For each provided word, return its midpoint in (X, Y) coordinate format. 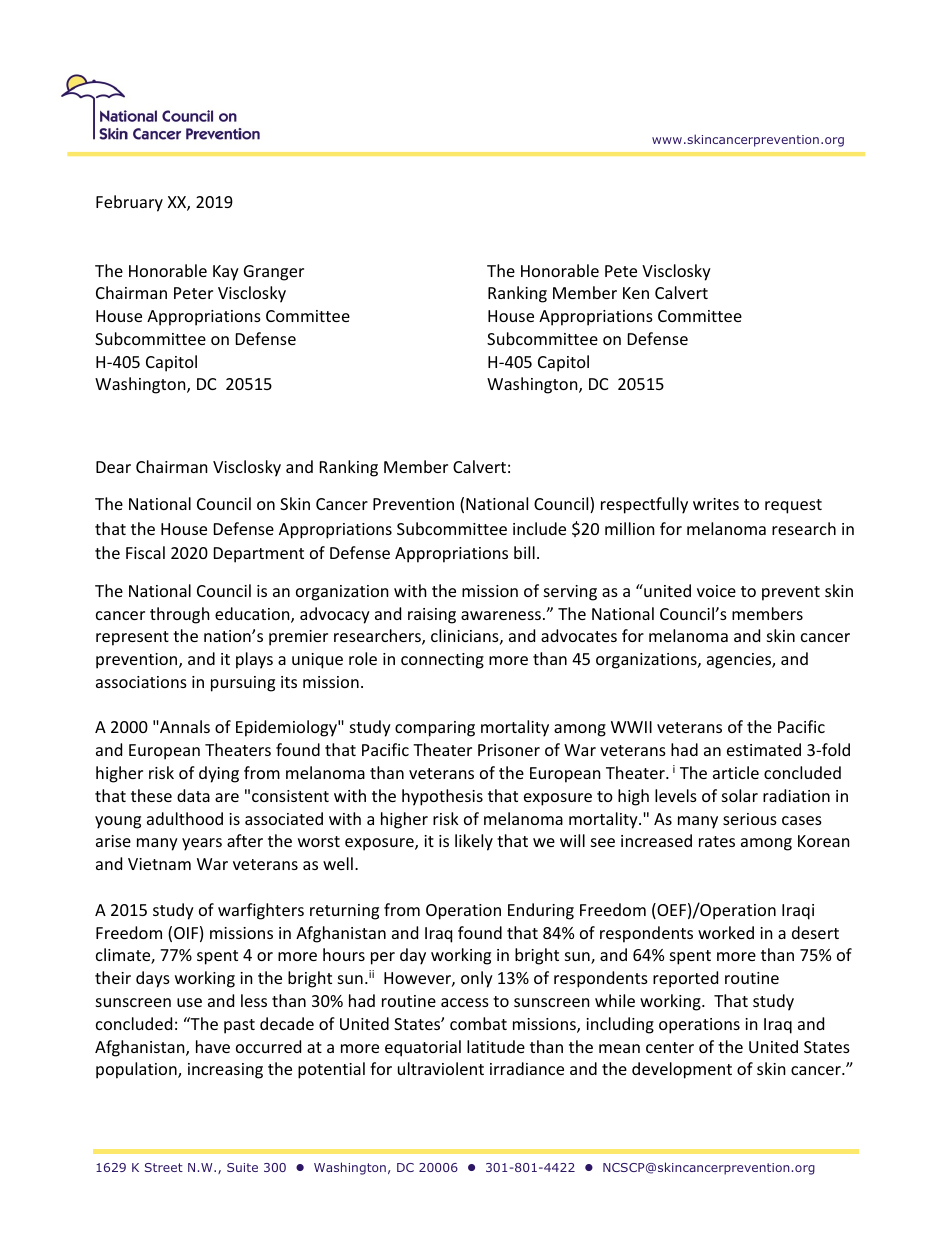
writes (716, 504)
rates (717, 841)
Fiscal (145, 552)
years (202, 844)
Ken (636, 293)
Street (164, 1167)
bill (524, 552)
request (793, 506)
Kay (226, 273)
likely (474, 842)
